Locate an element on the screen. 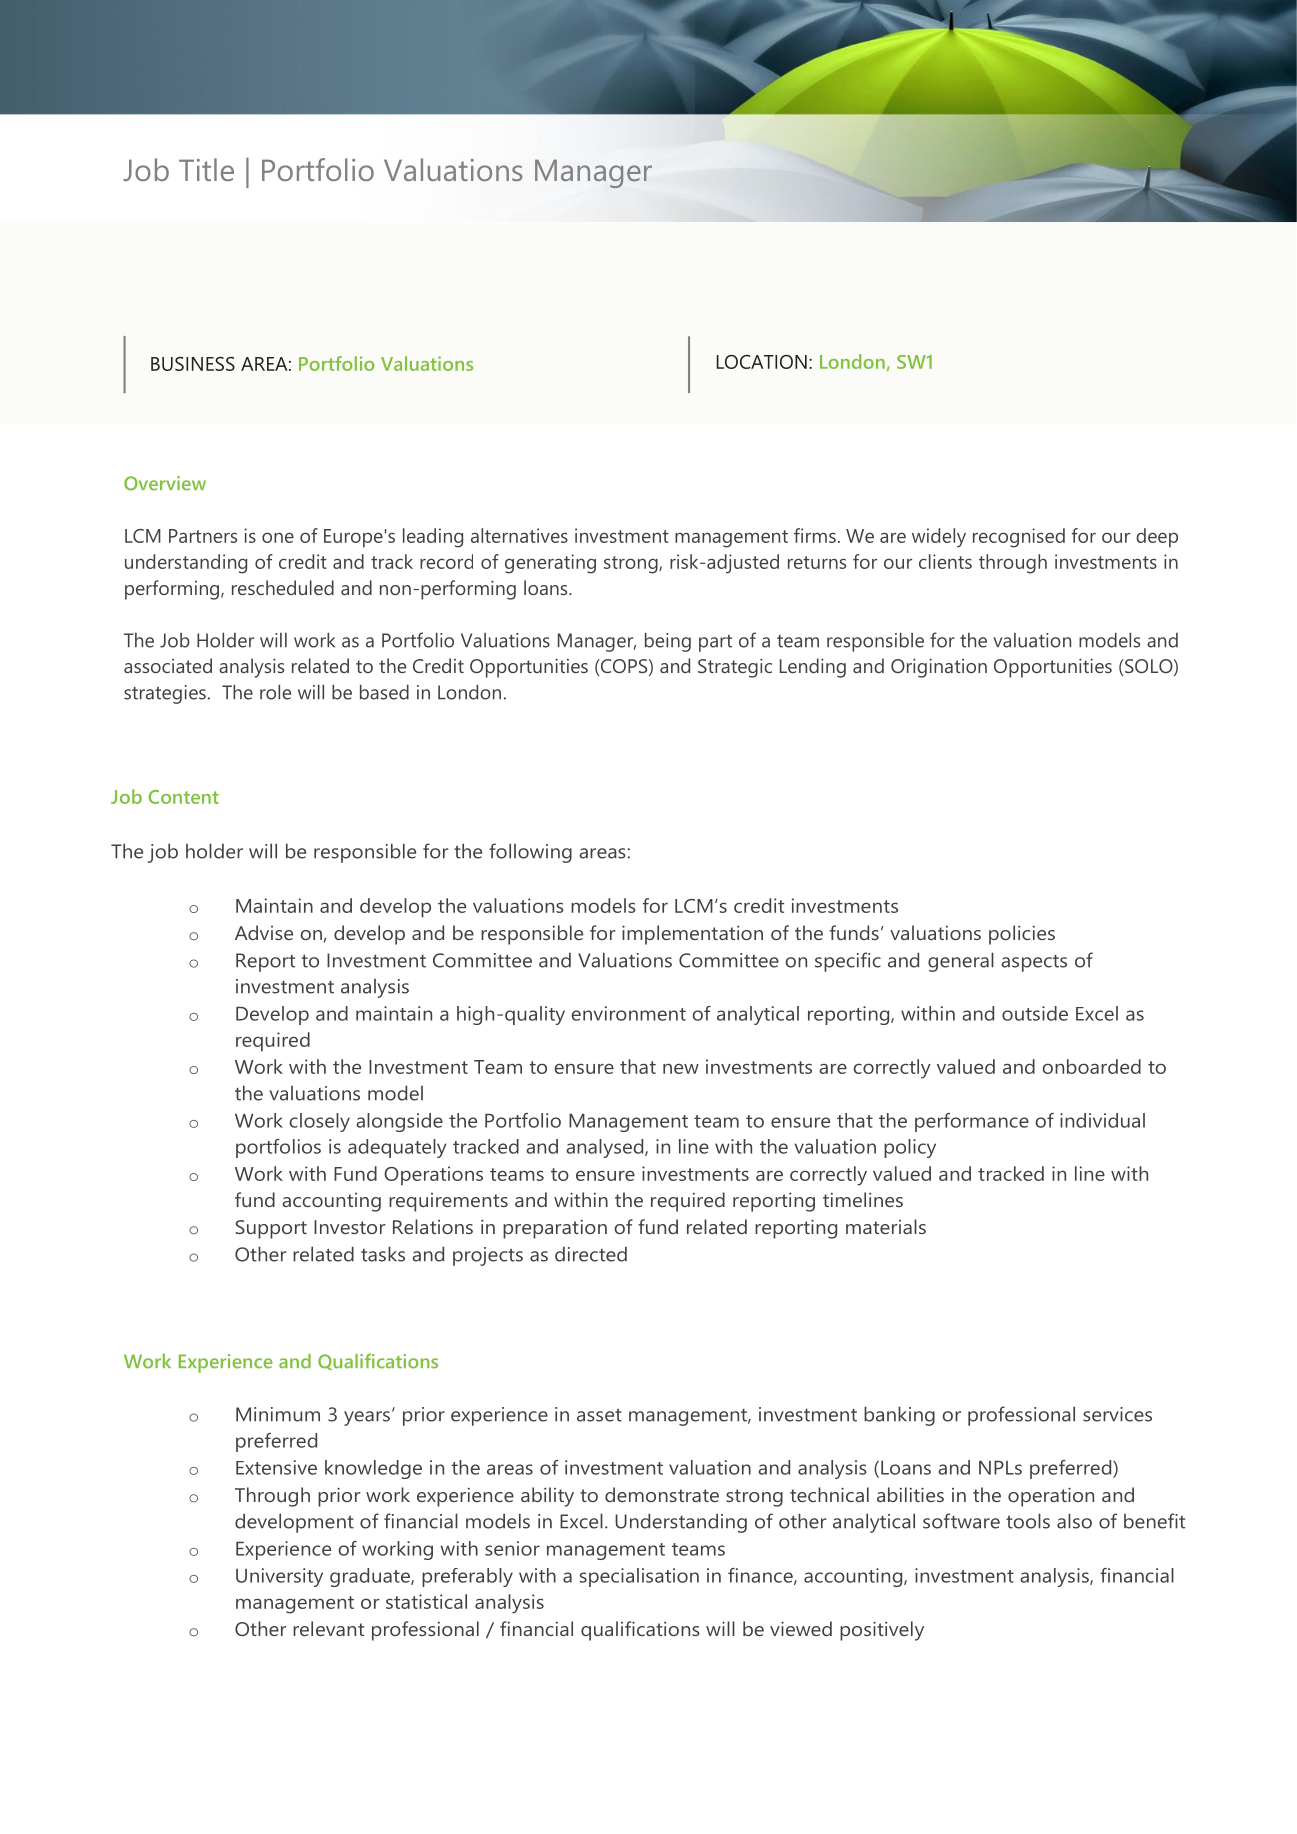 This screenshot has height=1834, width=1297. specialisation is located at coordinates (639, 1577).
